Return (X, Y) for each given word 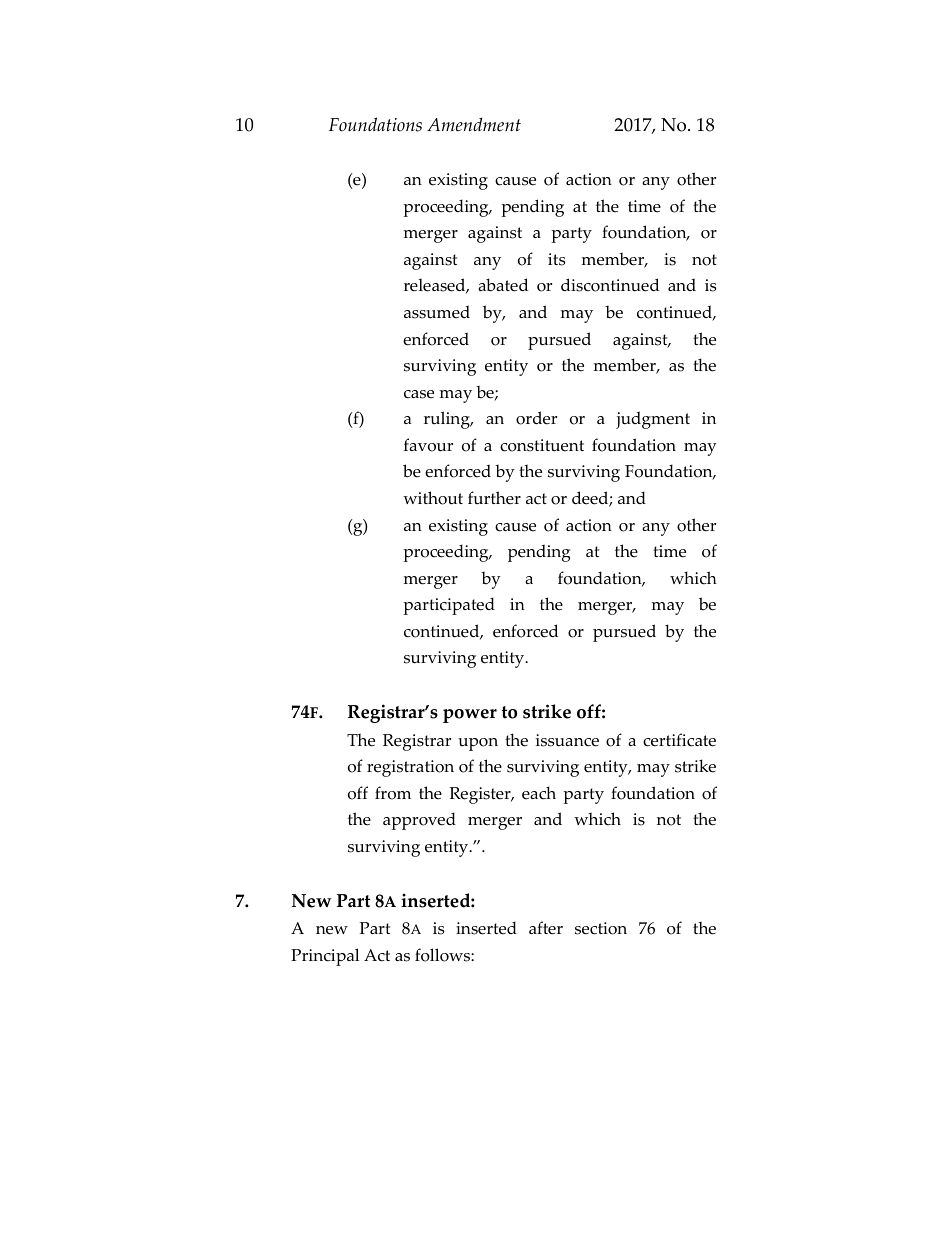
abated (503, 285)
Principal (325, 957)
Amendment (474, 124)
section (601, 928)
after (546, 928)
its (556, 259)
